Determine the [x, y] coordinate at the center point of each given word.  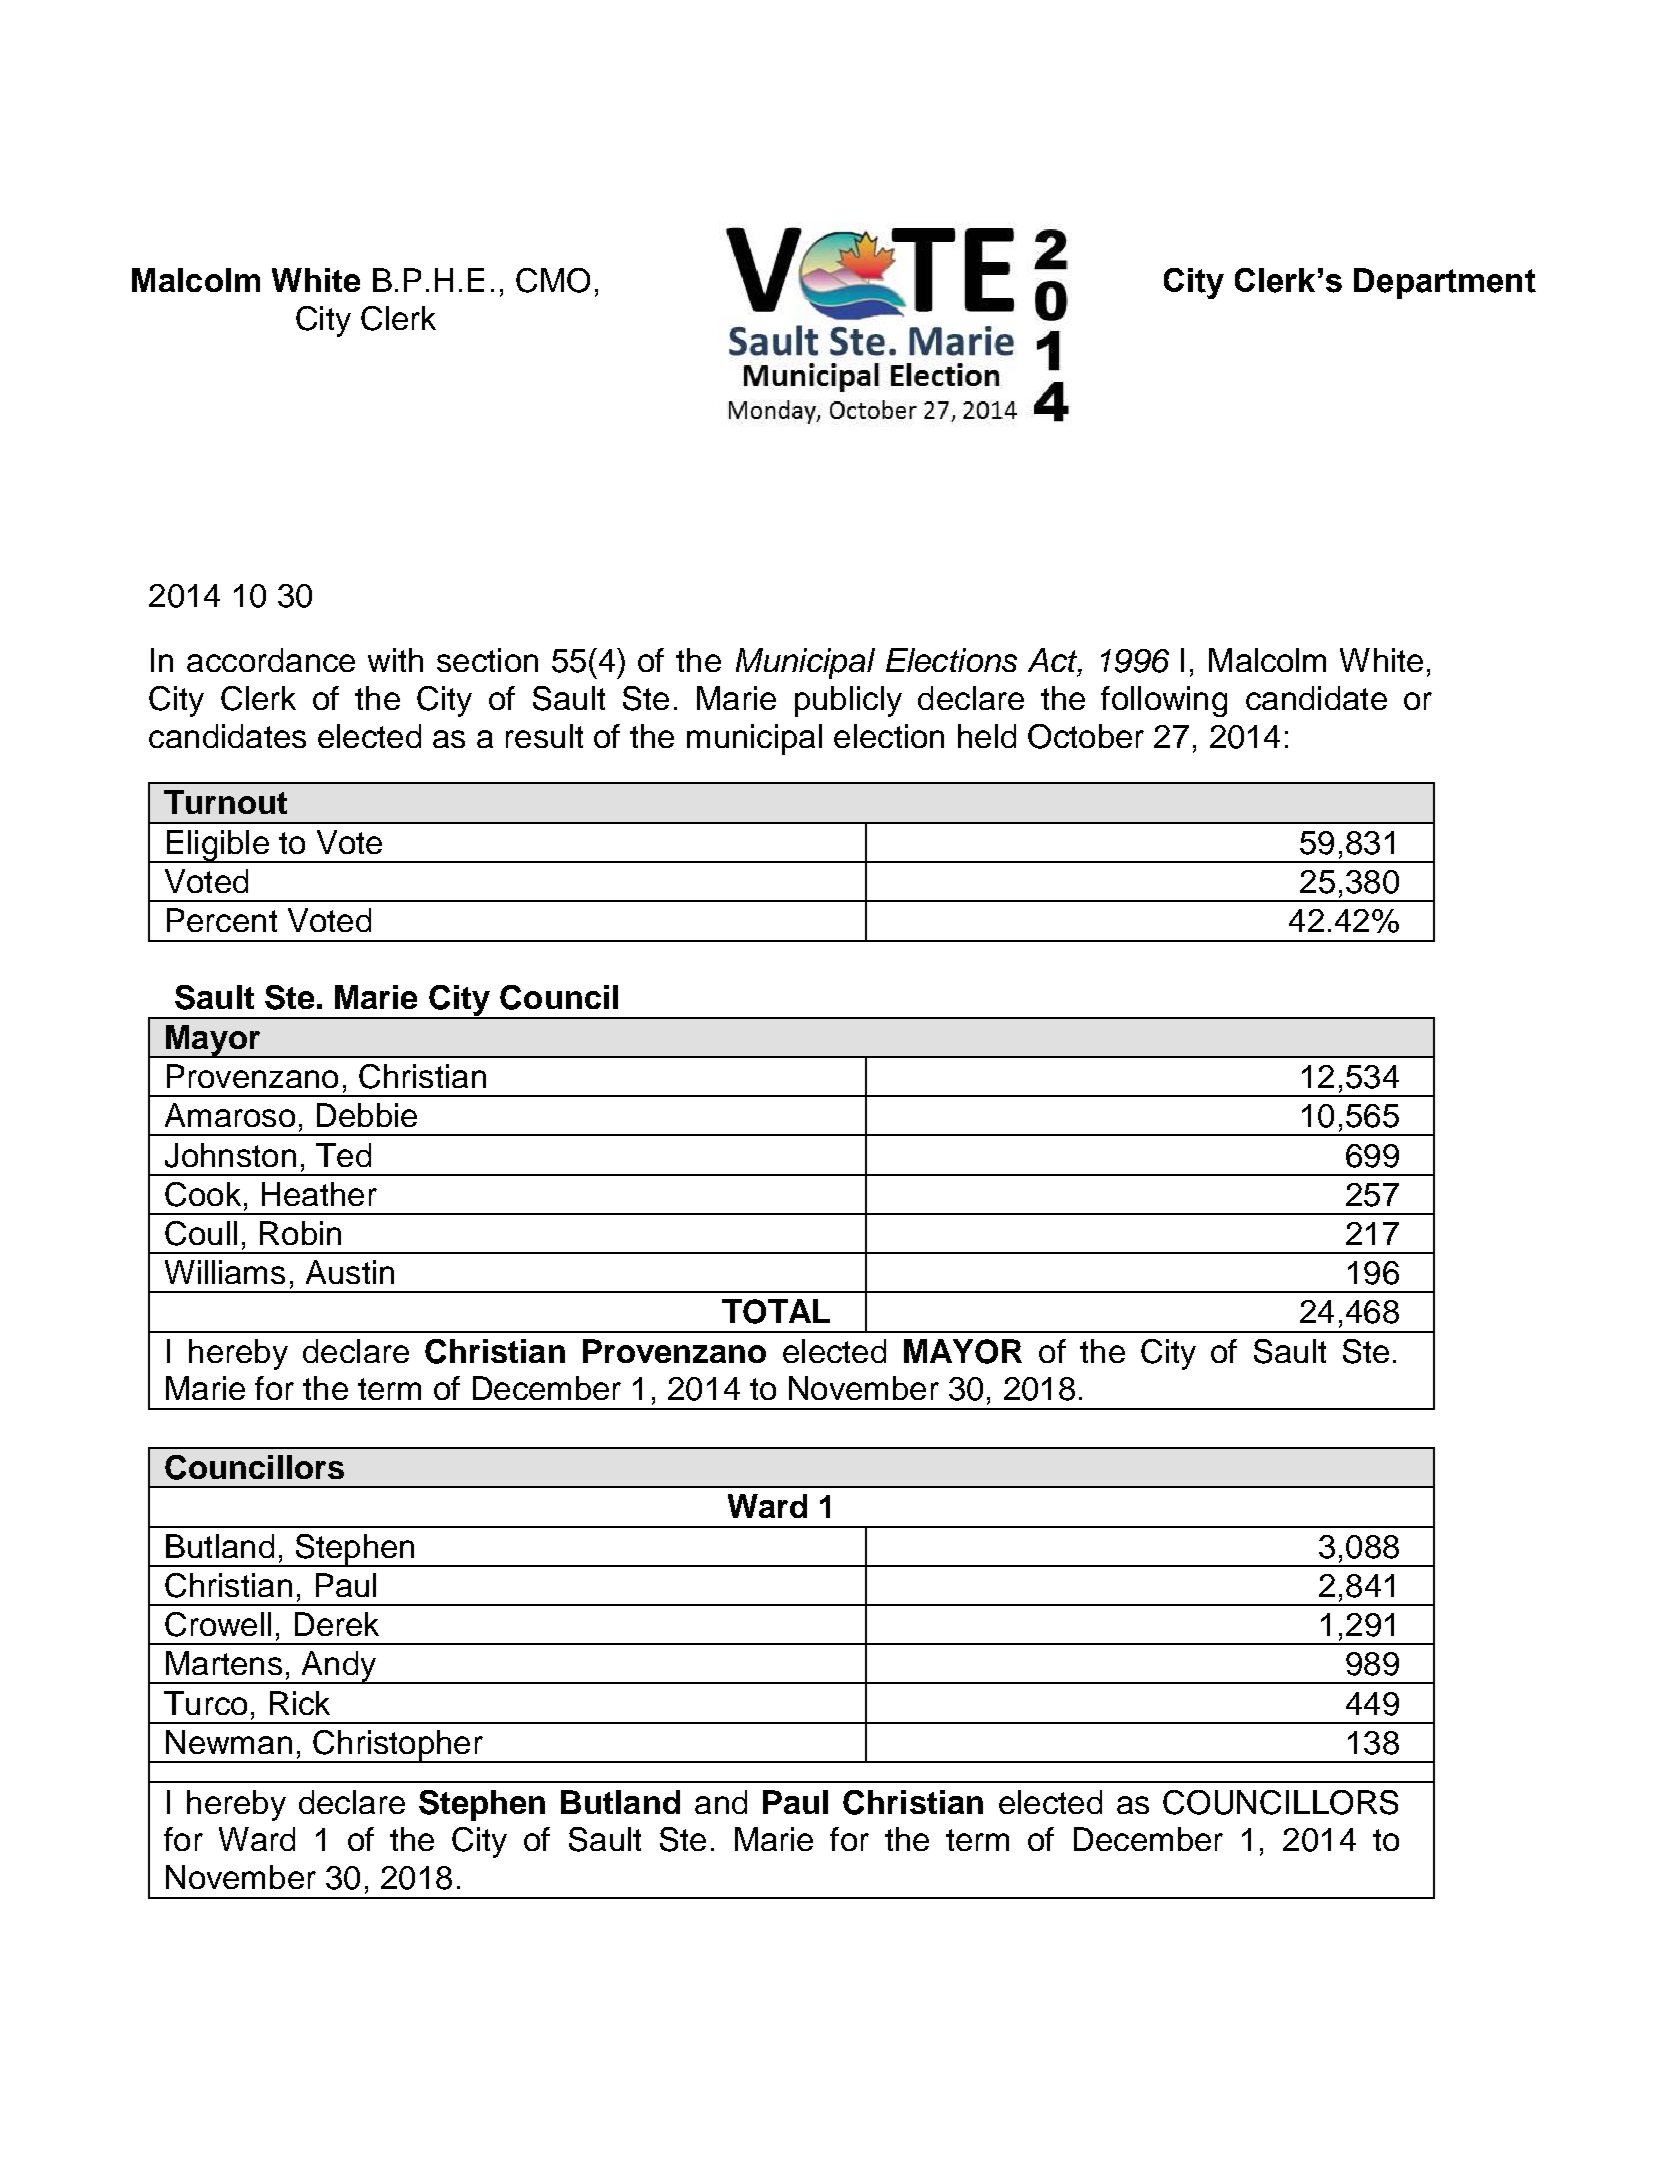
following [1164, 701]
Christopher [398, 1746]
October [1086, 736]
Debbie [367, 1115]
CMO [553, 280]
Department [1445, 283]
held [987, 736]
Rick [300, 1703]
